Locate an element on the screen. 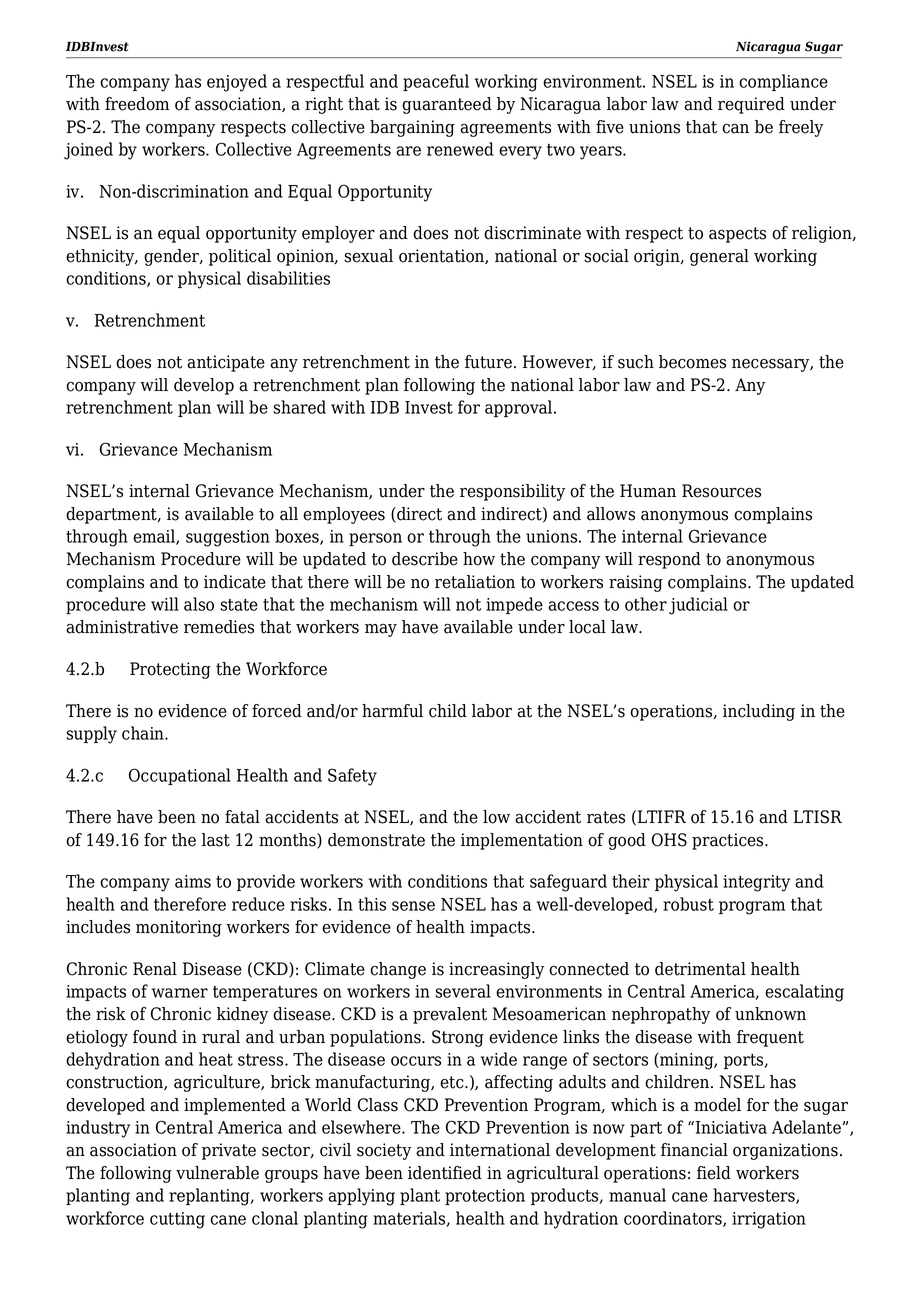 The height and width of the screenshot is (1308, 924). responsibility is located at coordinates (512, 492).
